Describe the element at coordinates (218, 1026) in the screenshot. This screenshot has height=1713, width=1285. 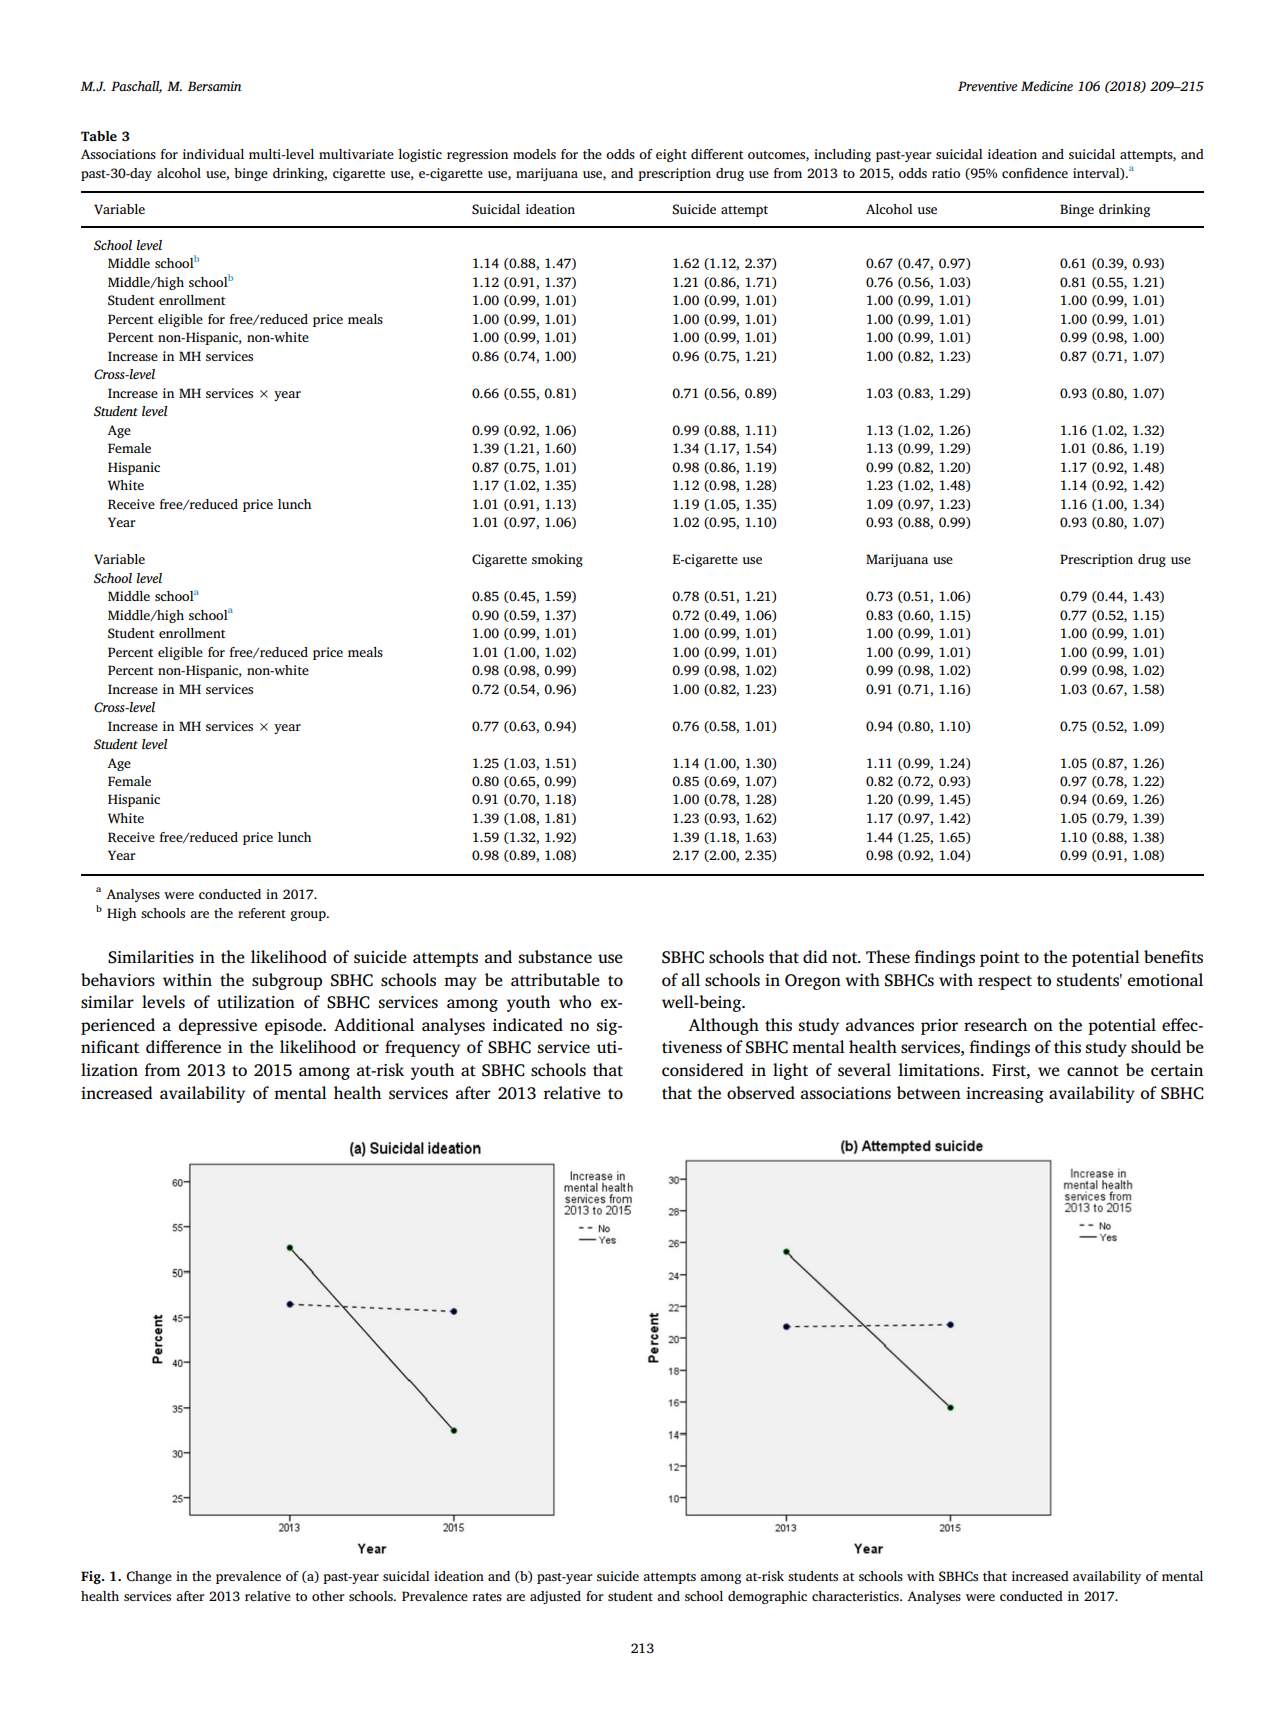
I see `depressive` at that location.
